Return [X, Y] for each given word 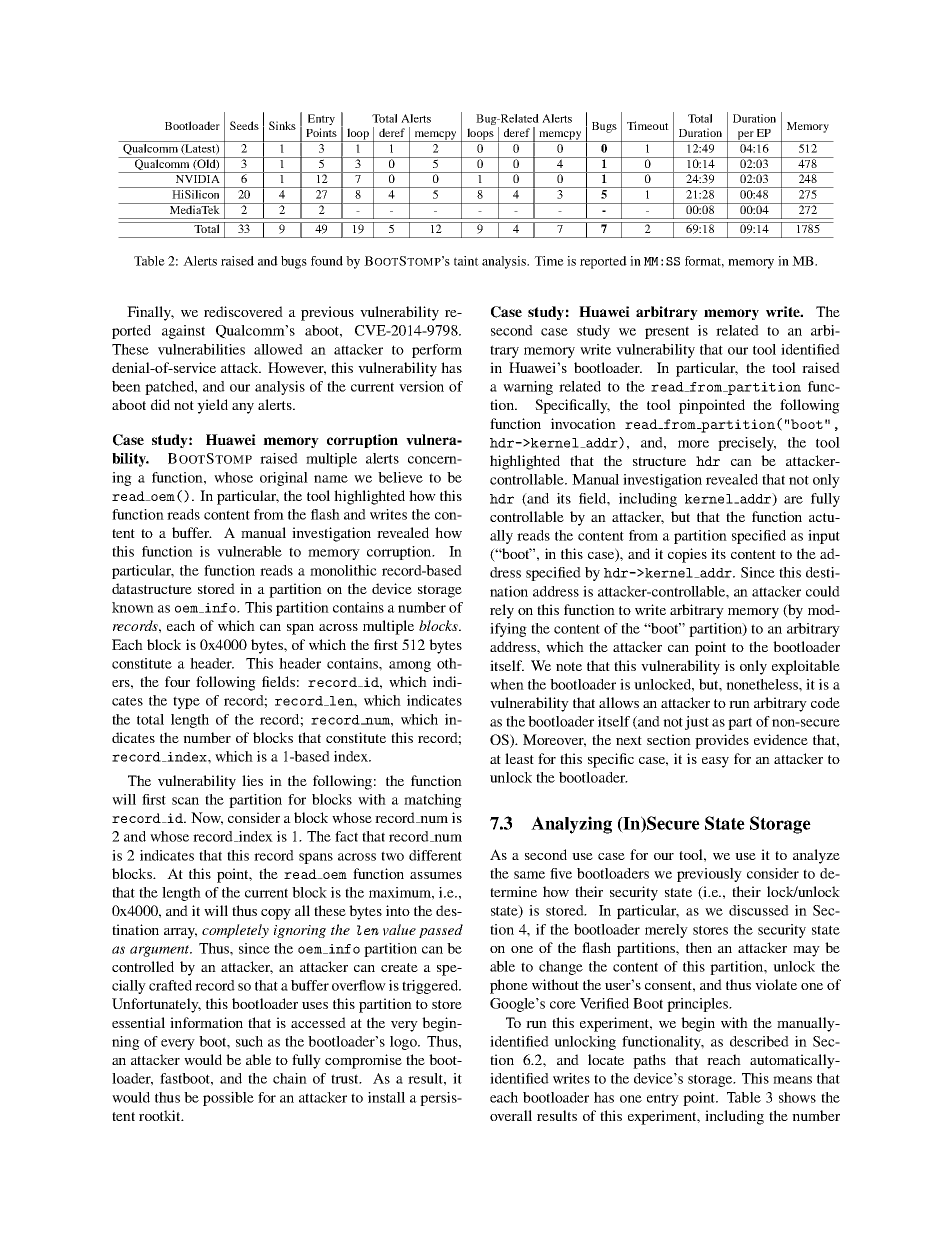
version [421, 386]
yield [212, 406]
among [410, 666]
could [823, 591]
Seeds [244, 125]
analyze [816, 856]
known [133, 607]
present [667, 332]
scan [185, 801]
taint [466, 261]
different [435, 855]
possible [228, 1099]
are [793, 500]
